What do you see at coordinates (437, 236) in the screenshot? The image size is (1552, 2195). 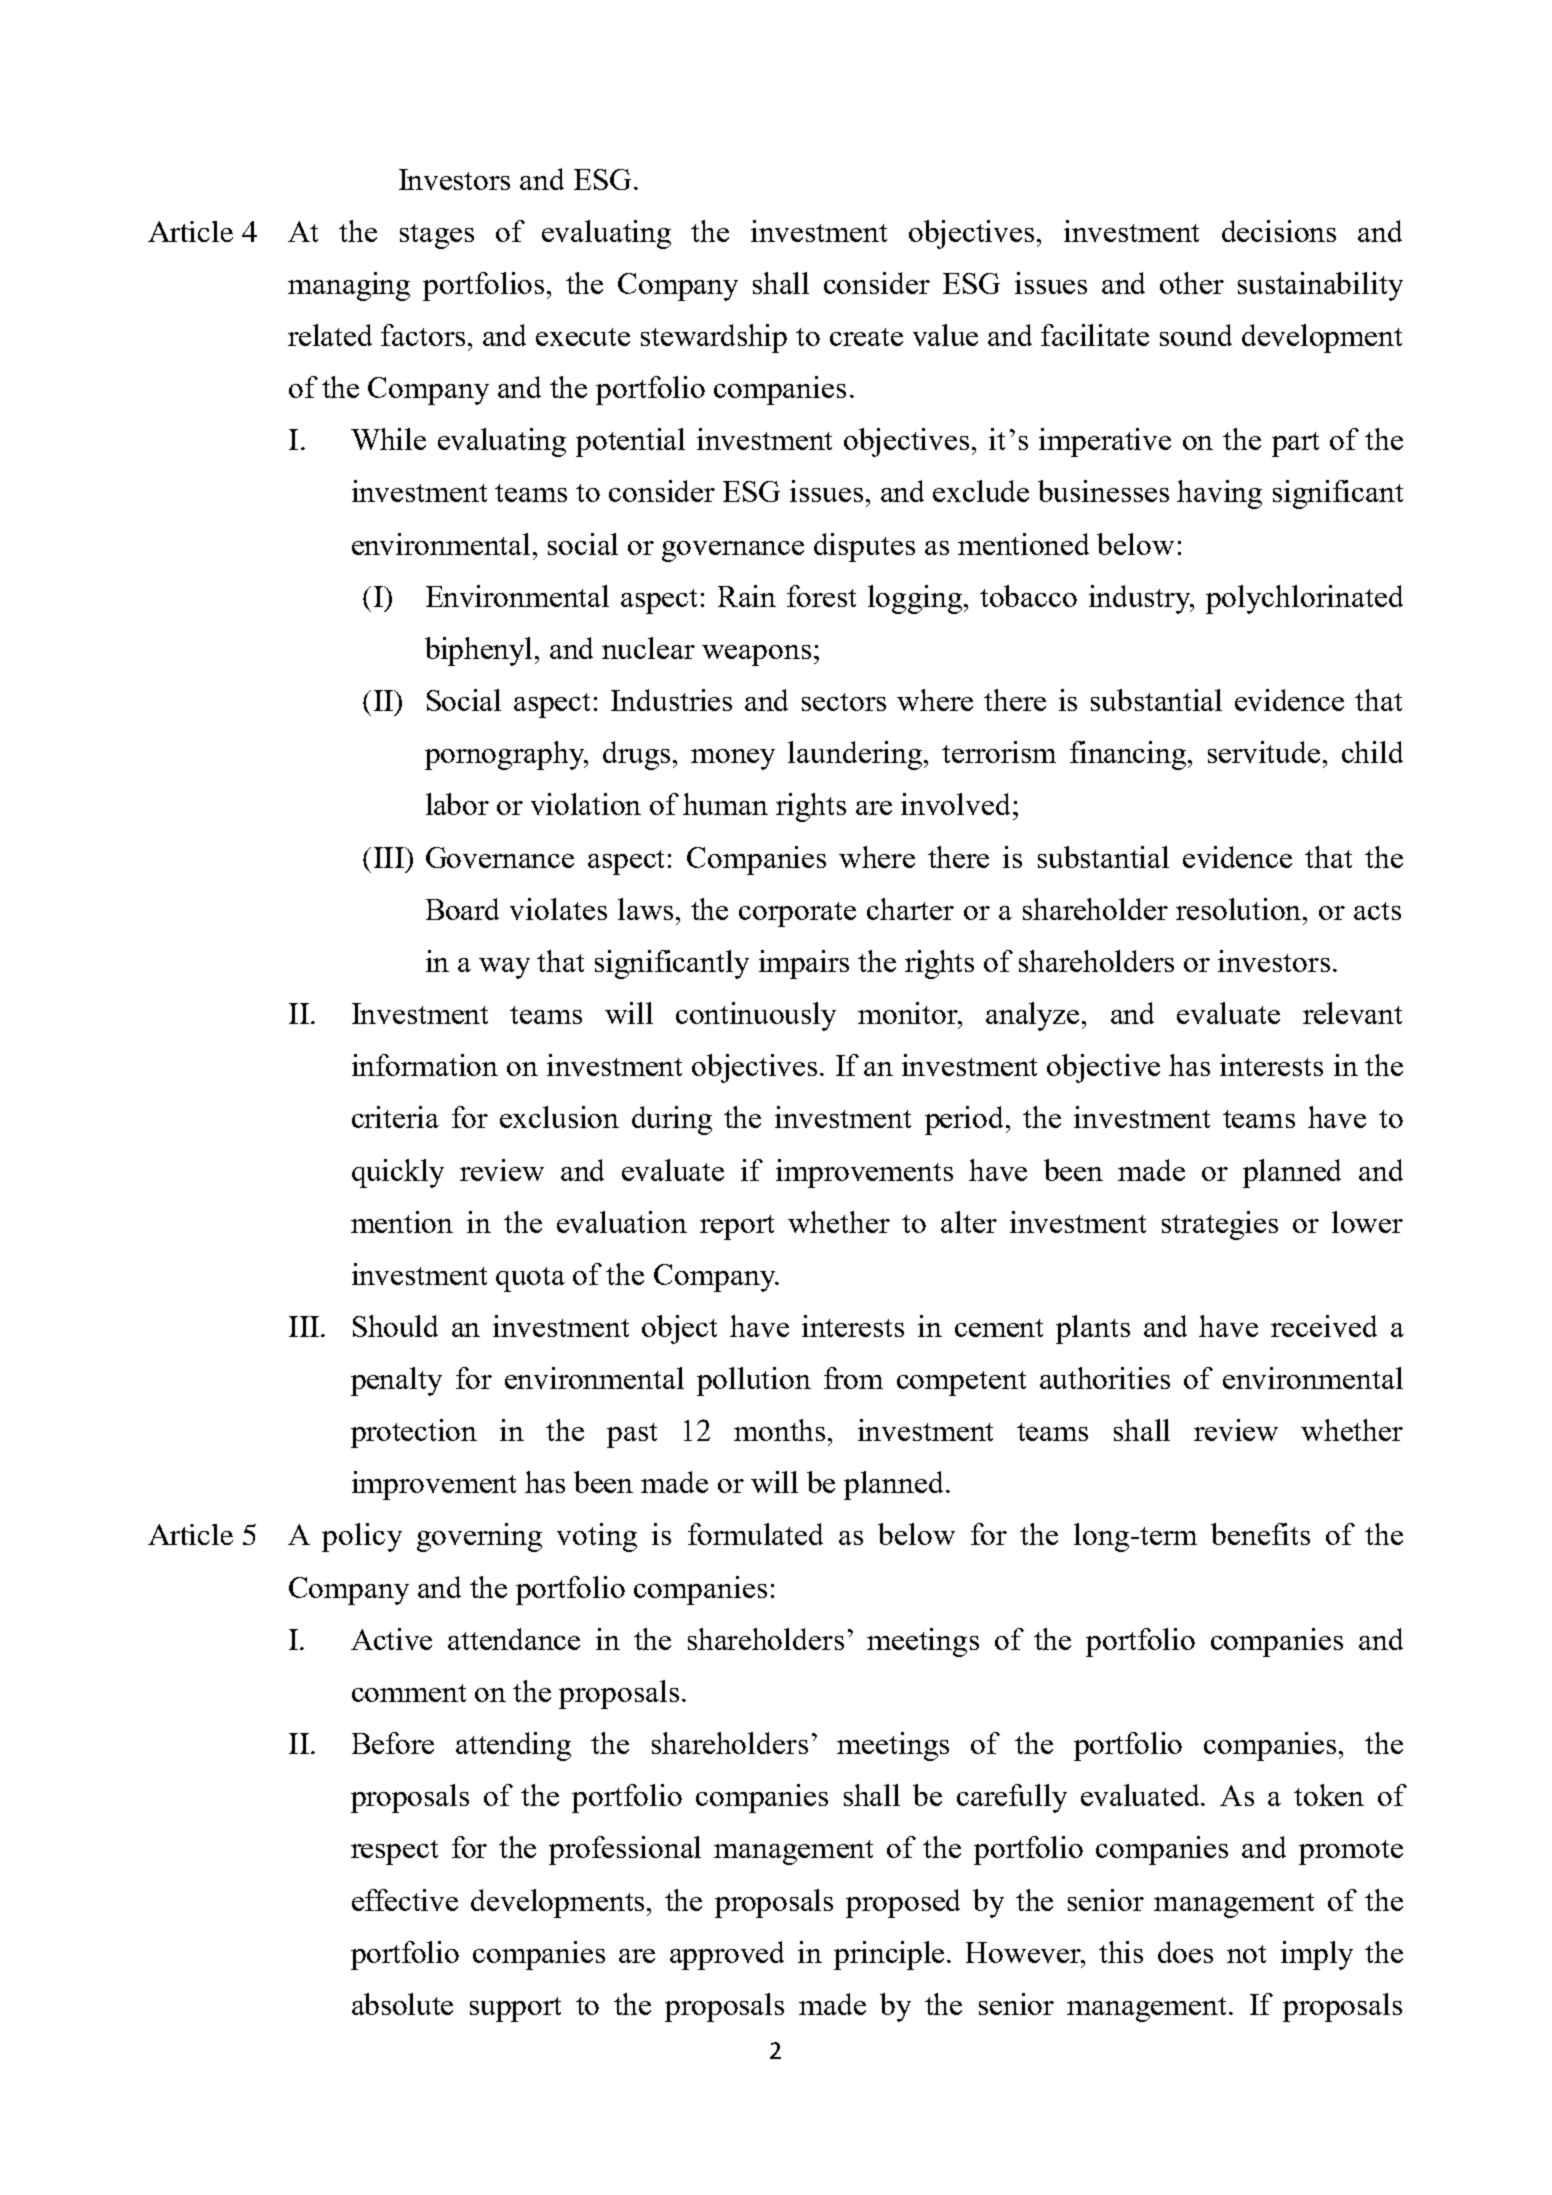 I see `stages` at bounding box center [437, 236].
